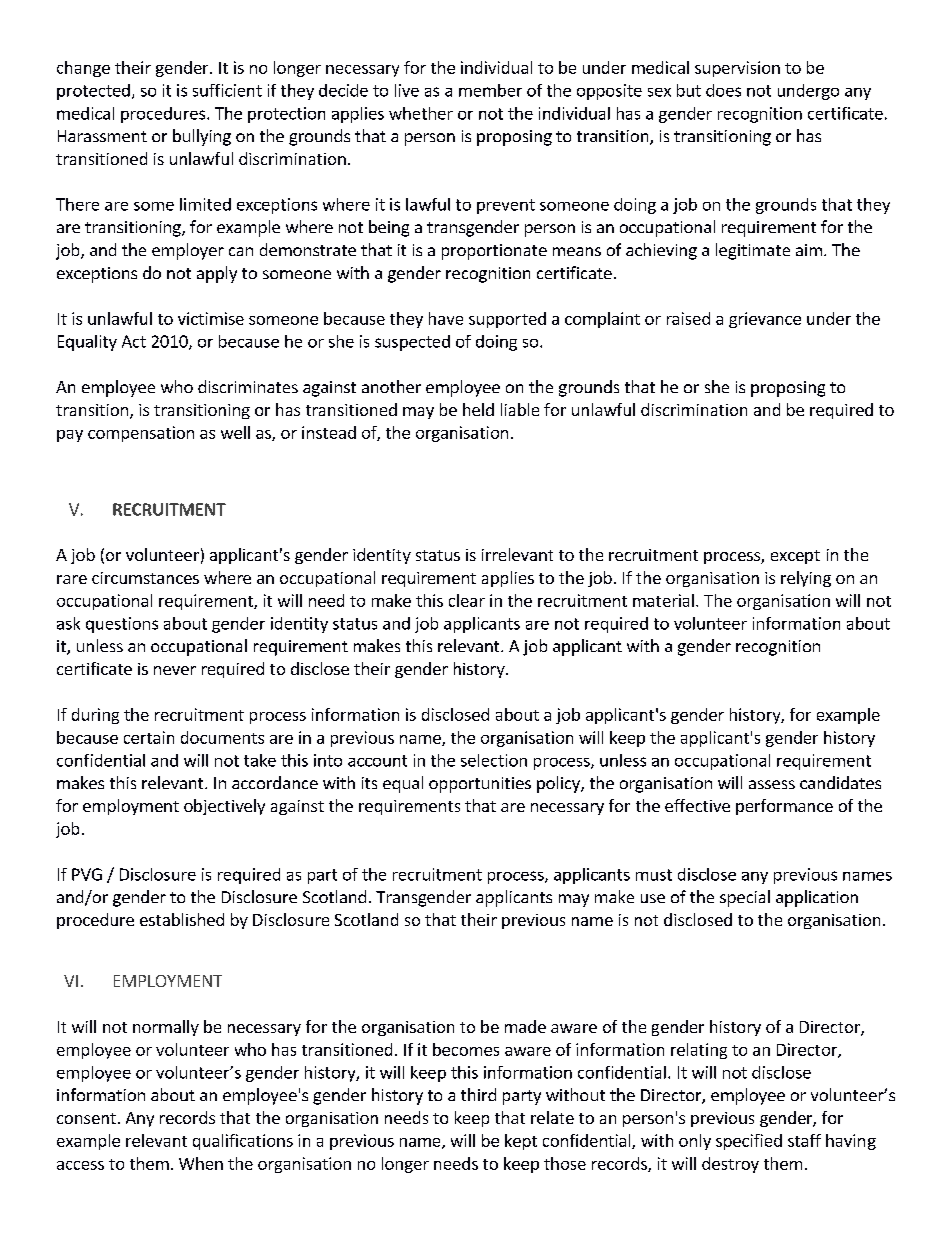 Image resolution: width=952 pixels, height=1233 pixels. What do you see at coordinates (145, 578) in the page?
I see `circumstances` at bounding box center [145, 578].
